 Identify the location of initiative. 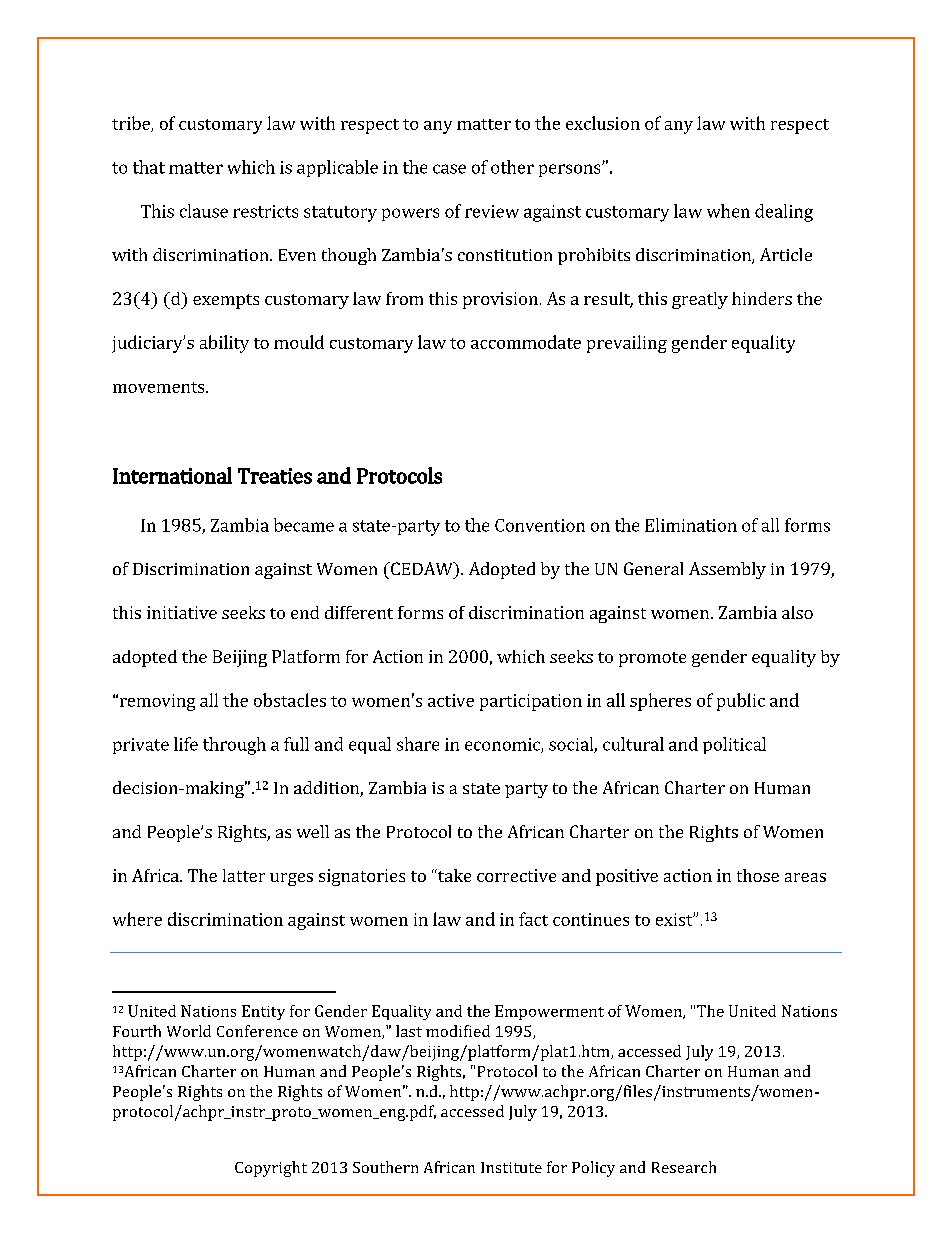
(182, 612).
